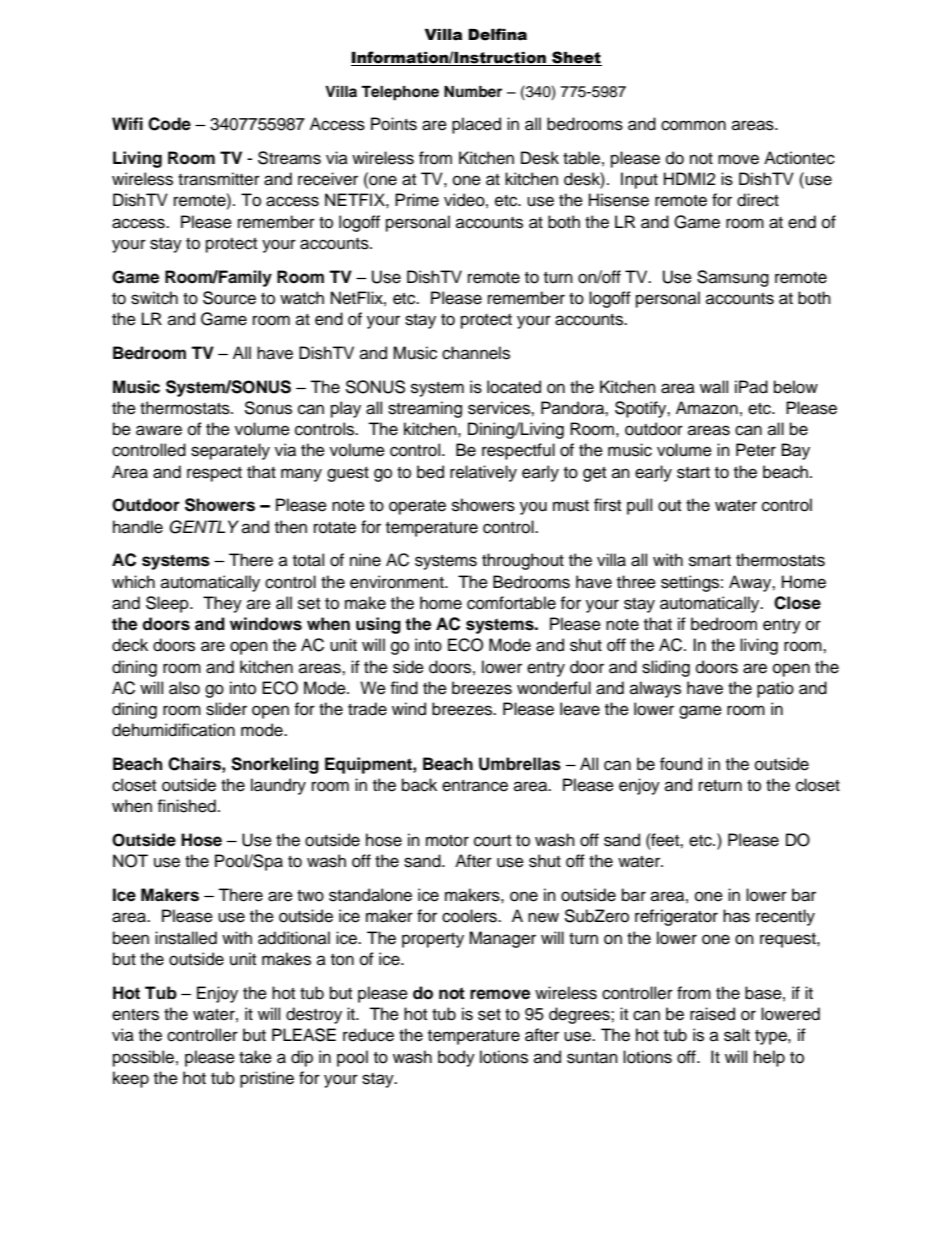 The height and width of the image is (1233, 952). What do you see at coordinates (425, 409) in the image?
I see `streaming` at bounding box center [425, 409].
